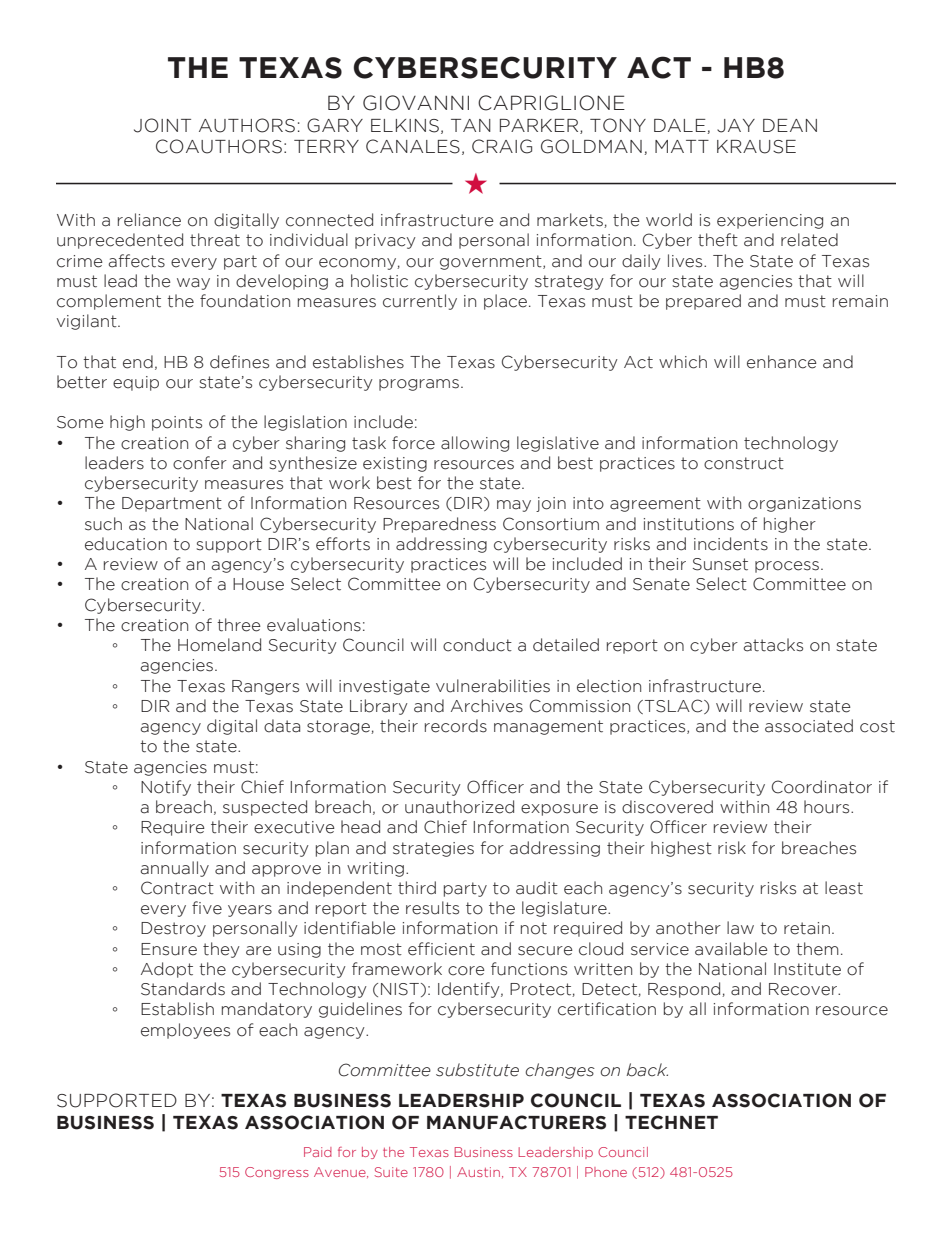 The width and height of the screenshot is (952, 1233). I want to click on CRAIG, so click(502, 146).
